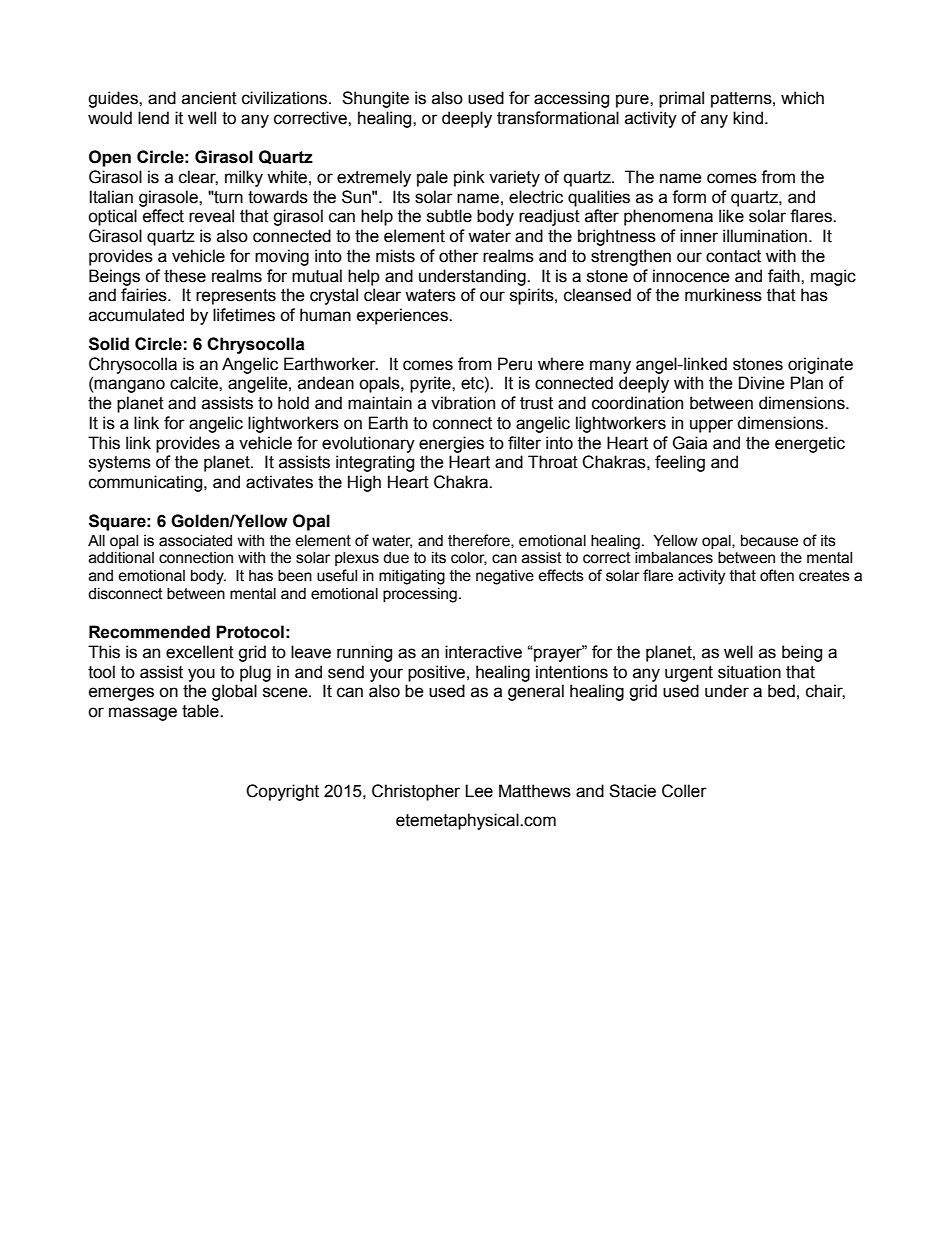 This page has height=1233, width=952. What do you see at coordinates (479, 791) in the page?
I see `Lee` at bounding box center [479, 791].
